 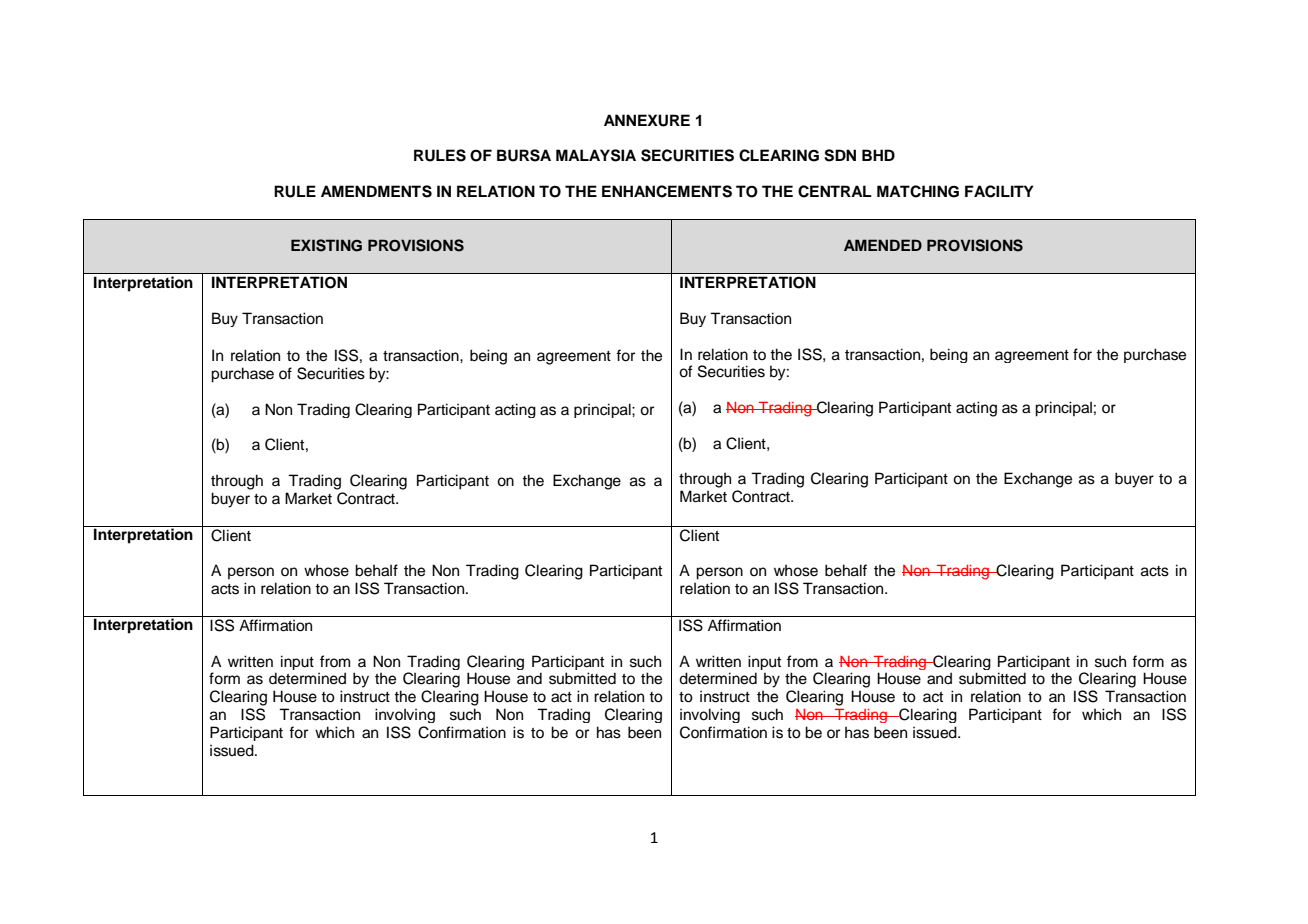 I want to click on EXISTING, so click(x=326, y=245).
